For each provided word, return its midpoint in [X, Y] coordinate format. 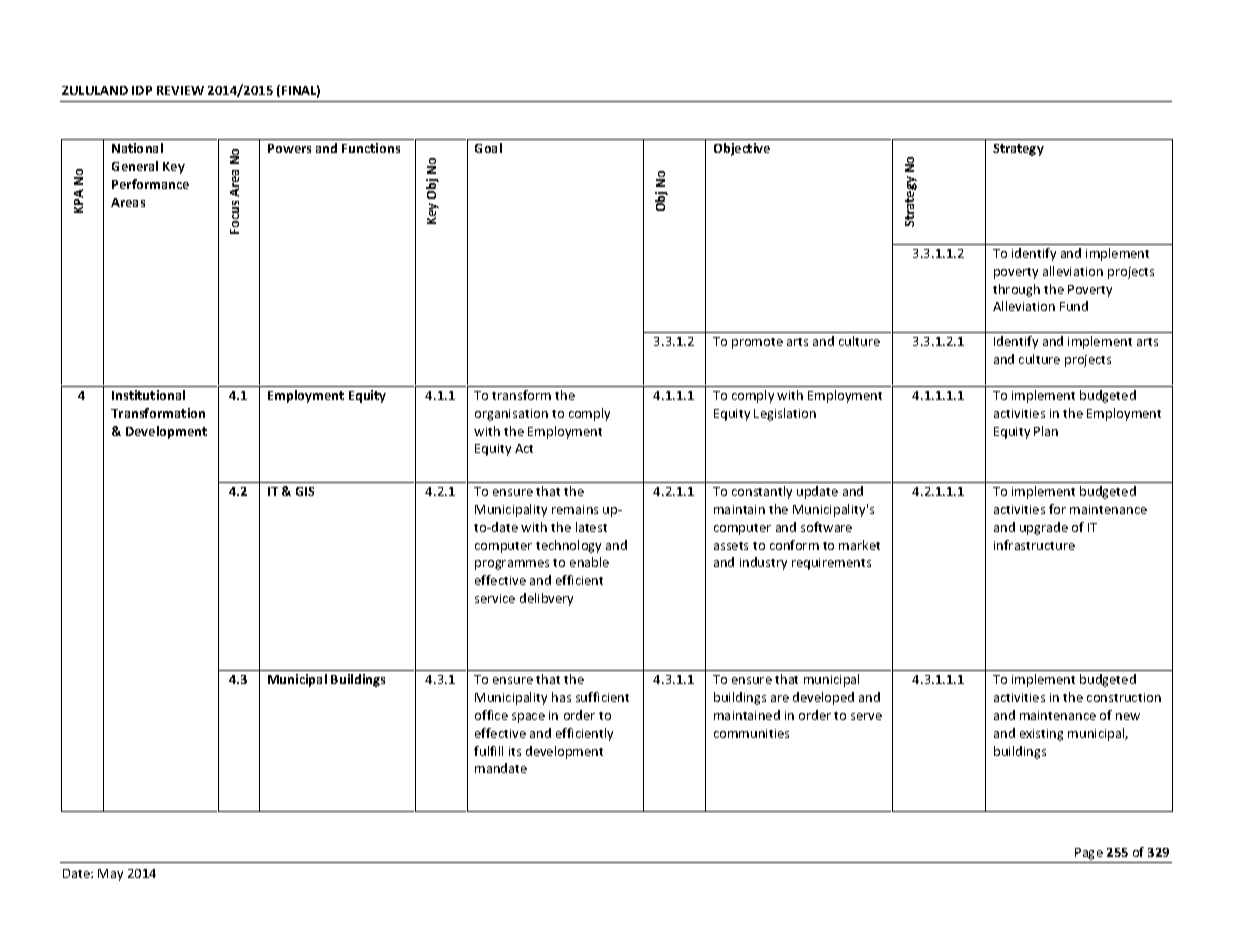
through [1016, 290]
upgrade [1044, 528]
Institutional [148, 395]
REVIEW [180, 90]
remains [575, 509]
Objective [742, 149]
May [110, 875]
